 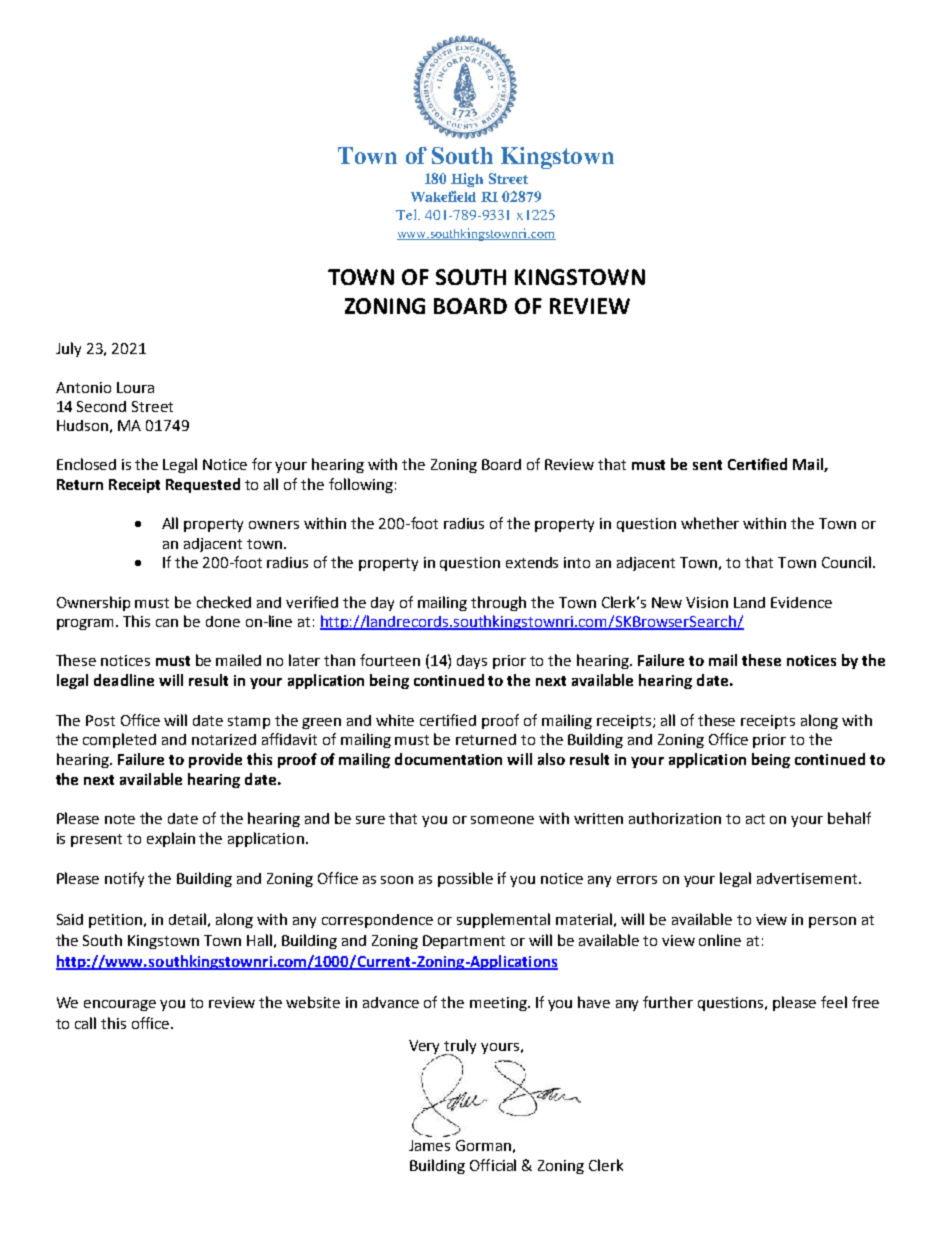 I want to click on Evidence, so click(x=801, y=602).
